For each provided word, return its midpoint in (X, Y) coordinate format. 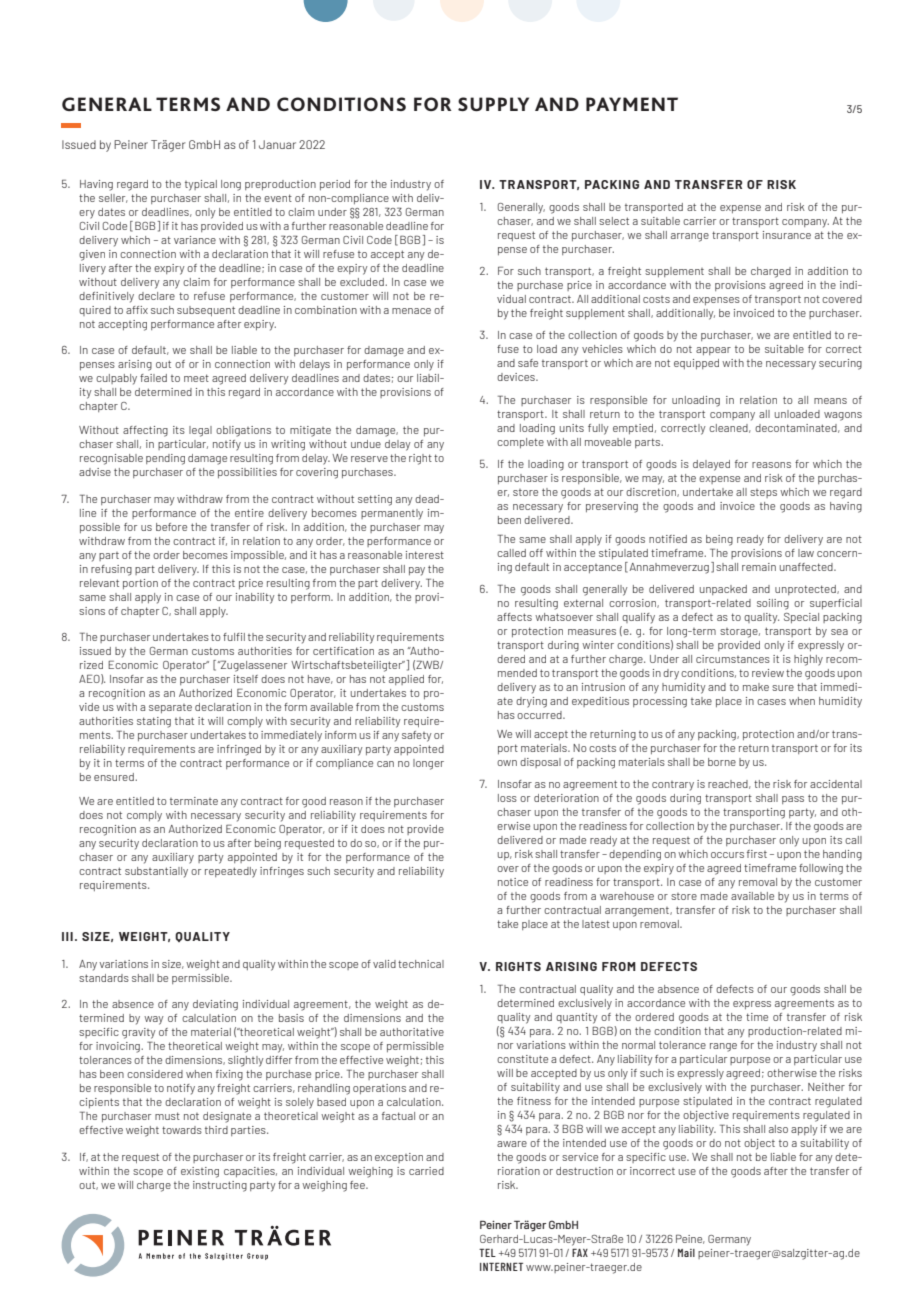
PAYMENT (632, 104)
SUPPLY (493, 104)
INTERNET (501, 1266)
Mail (686, 1253)
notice (513, 882)
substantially (156, 872)
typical (201, 185)
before (171, 527)
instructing (220, 1186)
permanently (392, 514)
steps (763, 493)
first (757, 854)
